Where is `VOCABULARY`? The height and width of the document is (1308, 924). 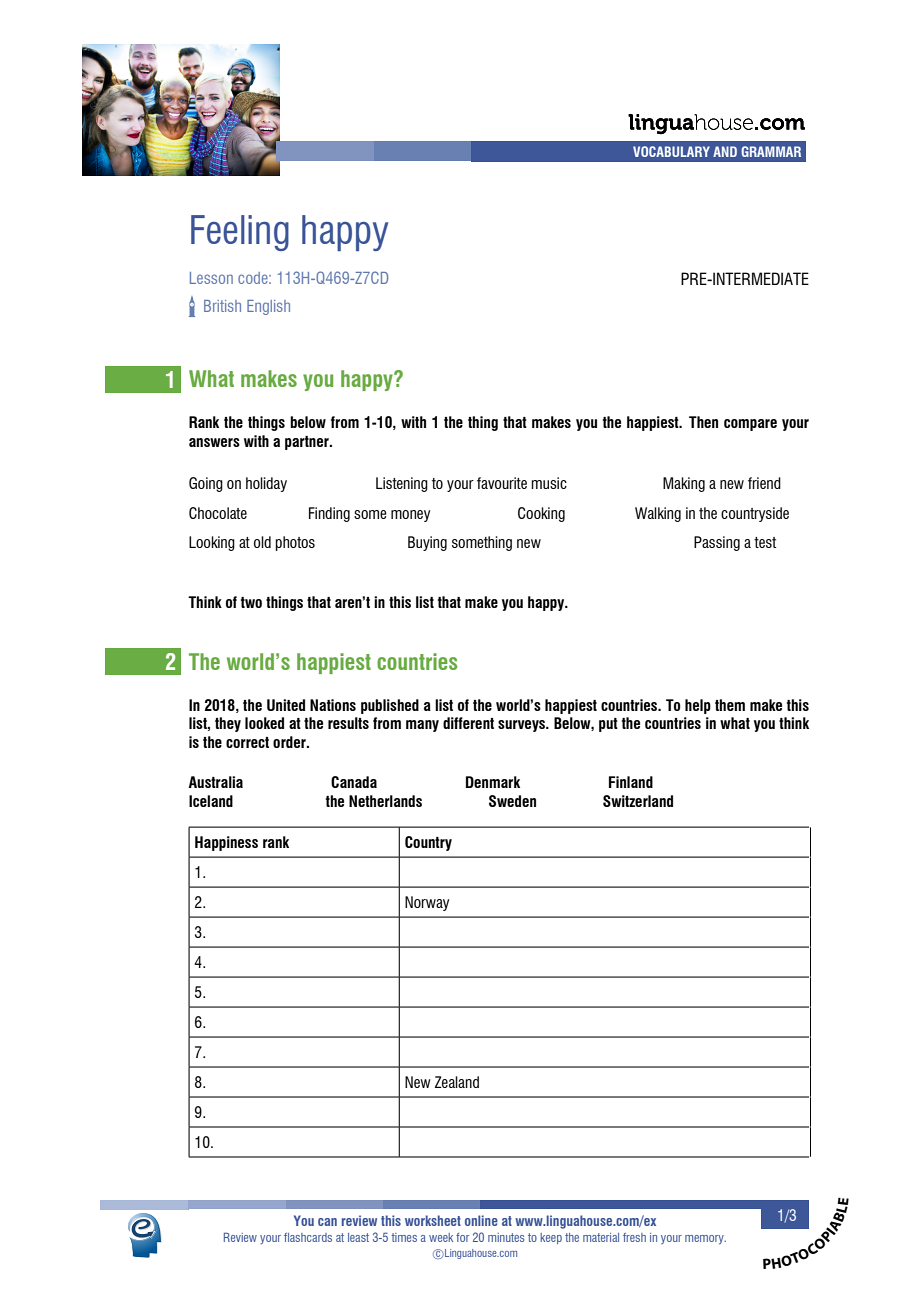
VOCABULARY is located at coordinates (671, 151).
